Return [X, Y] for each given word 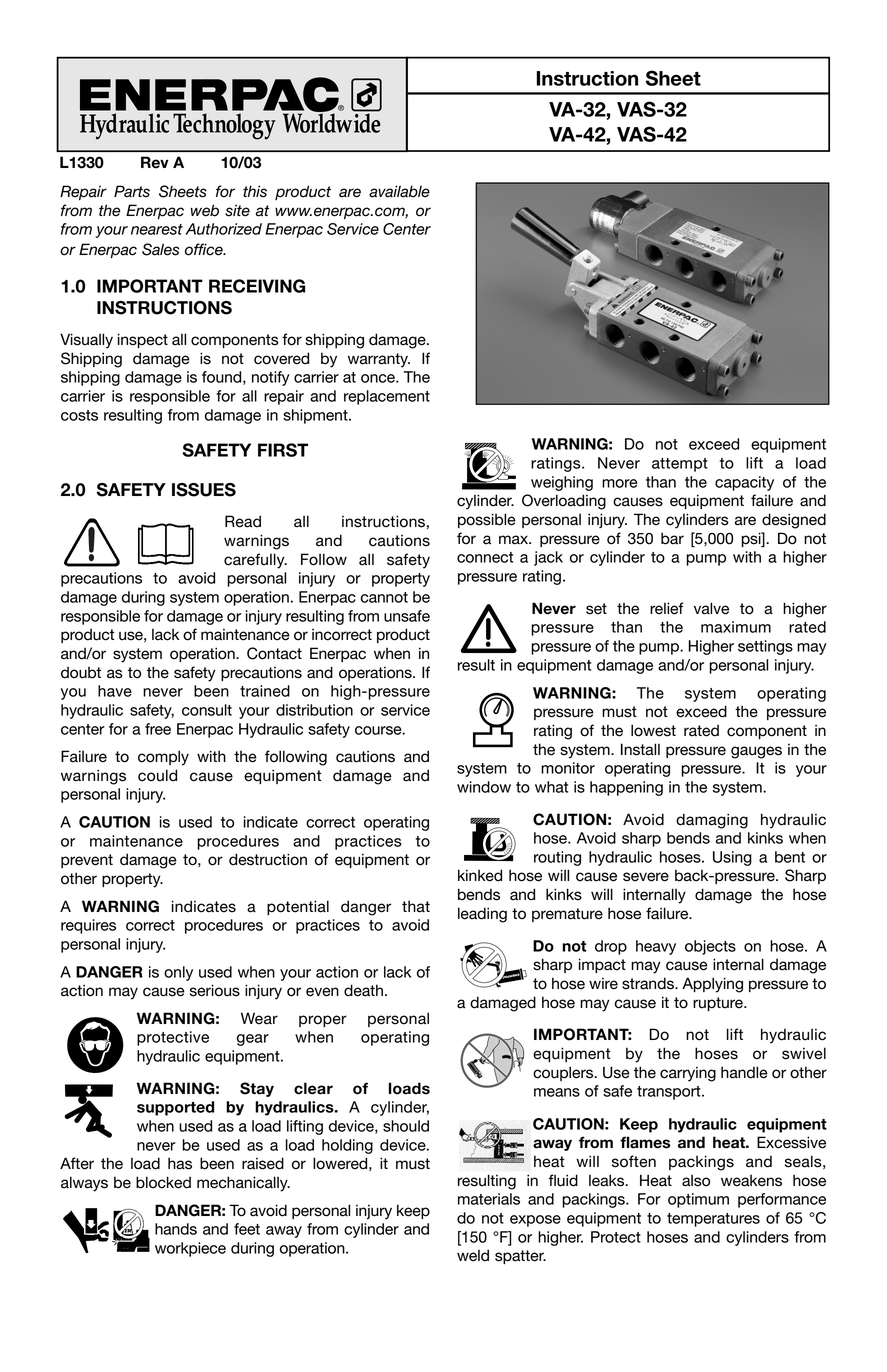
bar [672, 538]
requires [88, 926]
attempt [680, 465]
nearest [157, 229]
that [416, 906]
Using [732, 858]
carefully [255, 561]
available [399, 191]
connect [485, 557]
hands [176, 1229]
